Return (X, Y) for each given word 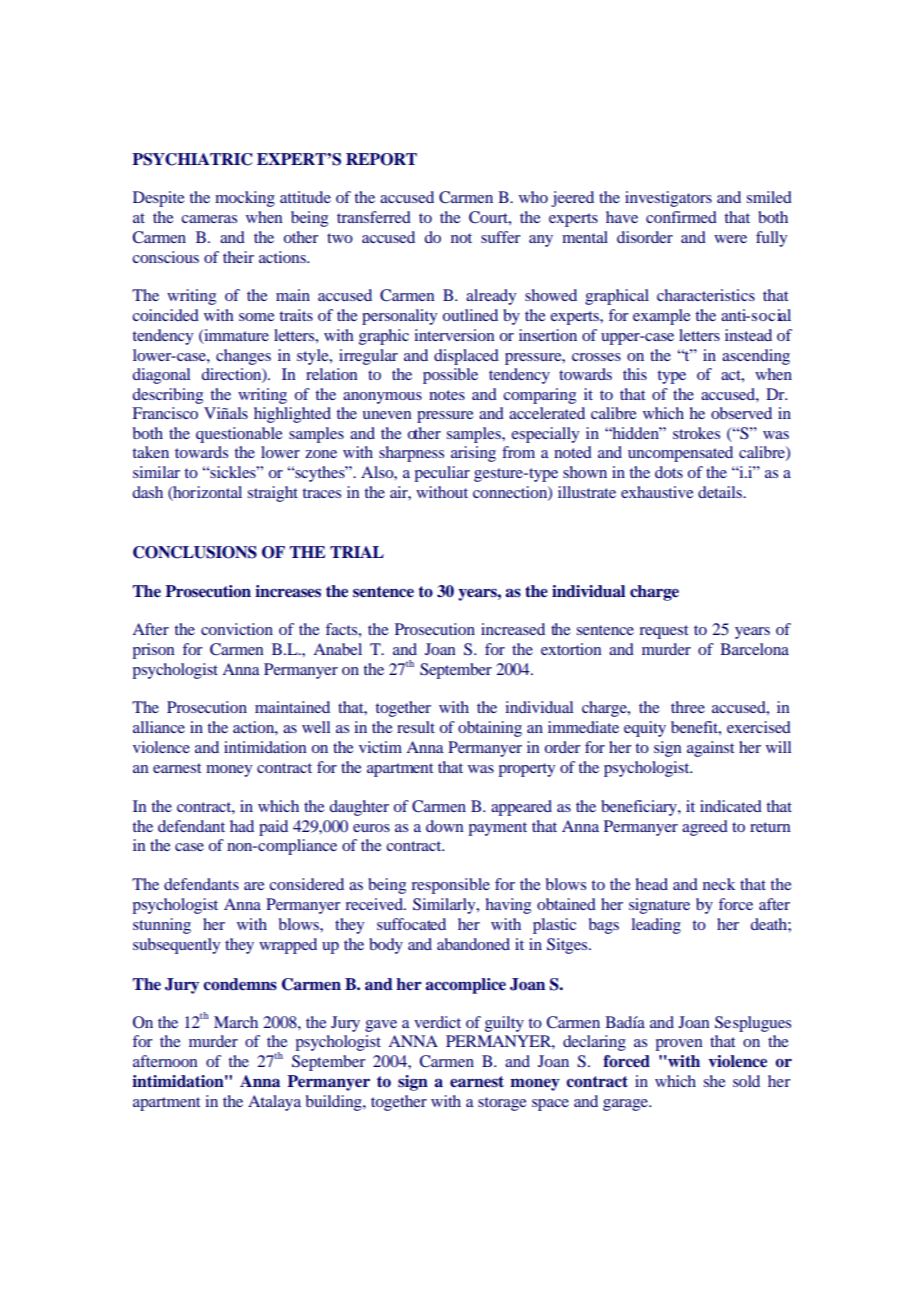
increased (513, 629)
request (663, 632)
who (533, 197)
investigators (668, 199)
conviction (237, 629)
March (236, 1022)
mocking (245, 199)
